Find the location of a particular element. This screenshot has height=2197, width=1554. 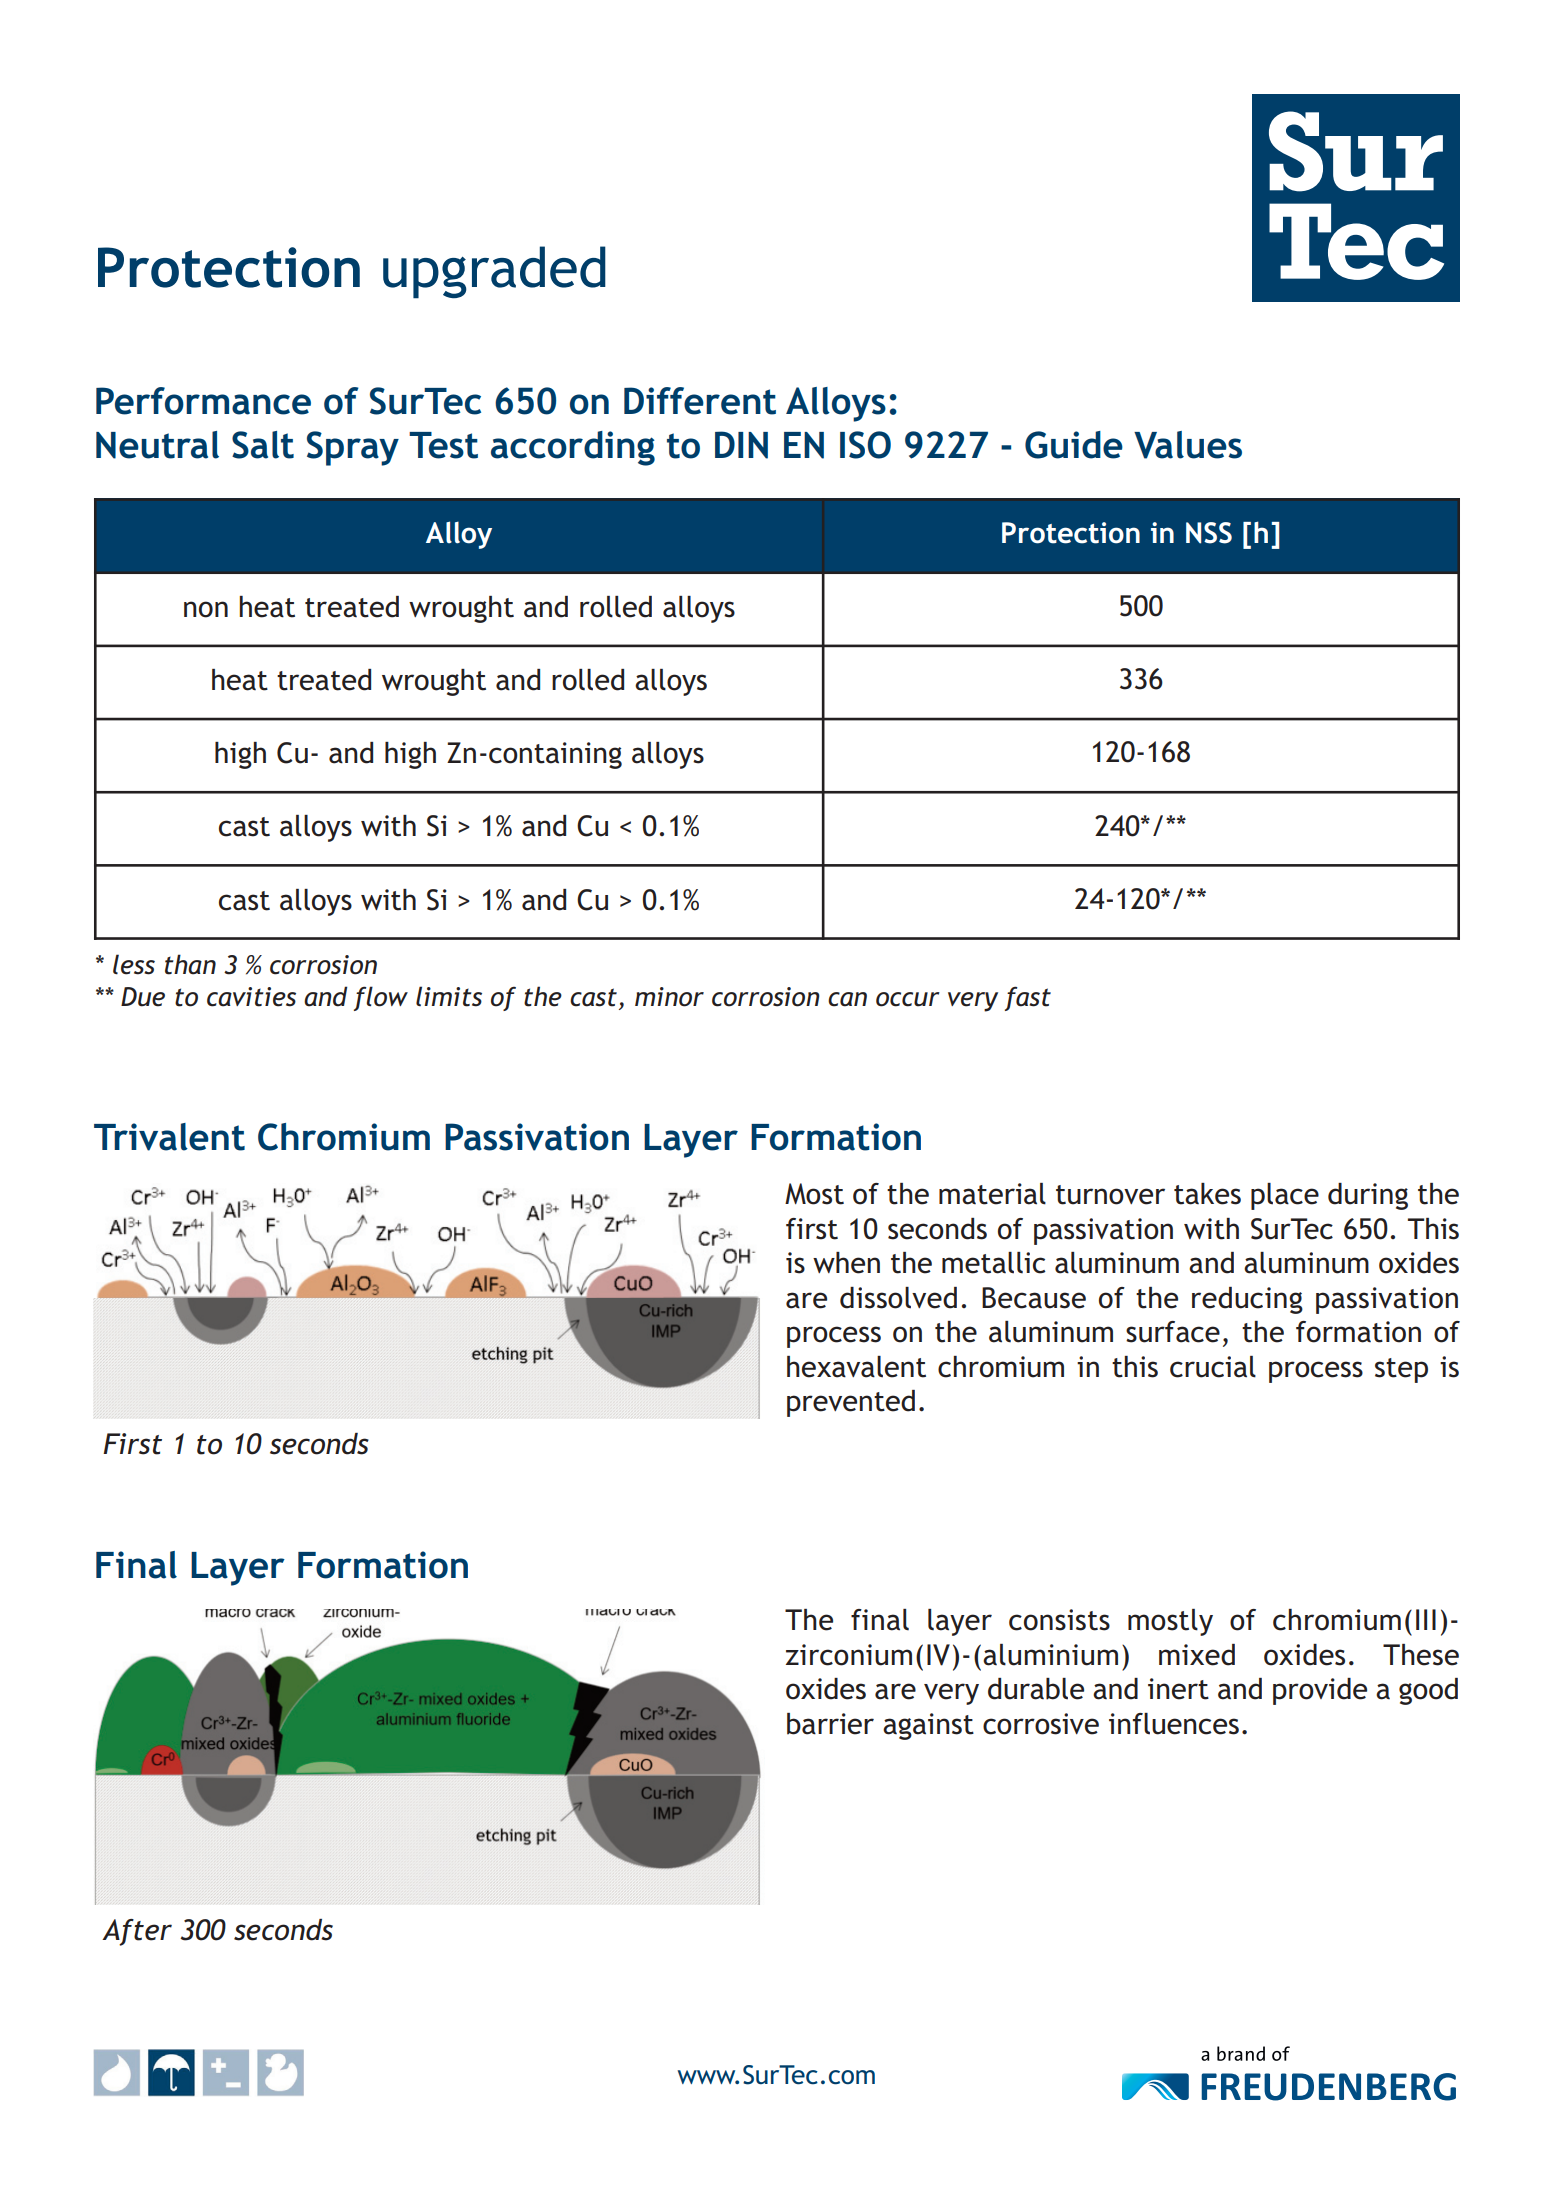

fast is located at coordinates (1028, 998).
